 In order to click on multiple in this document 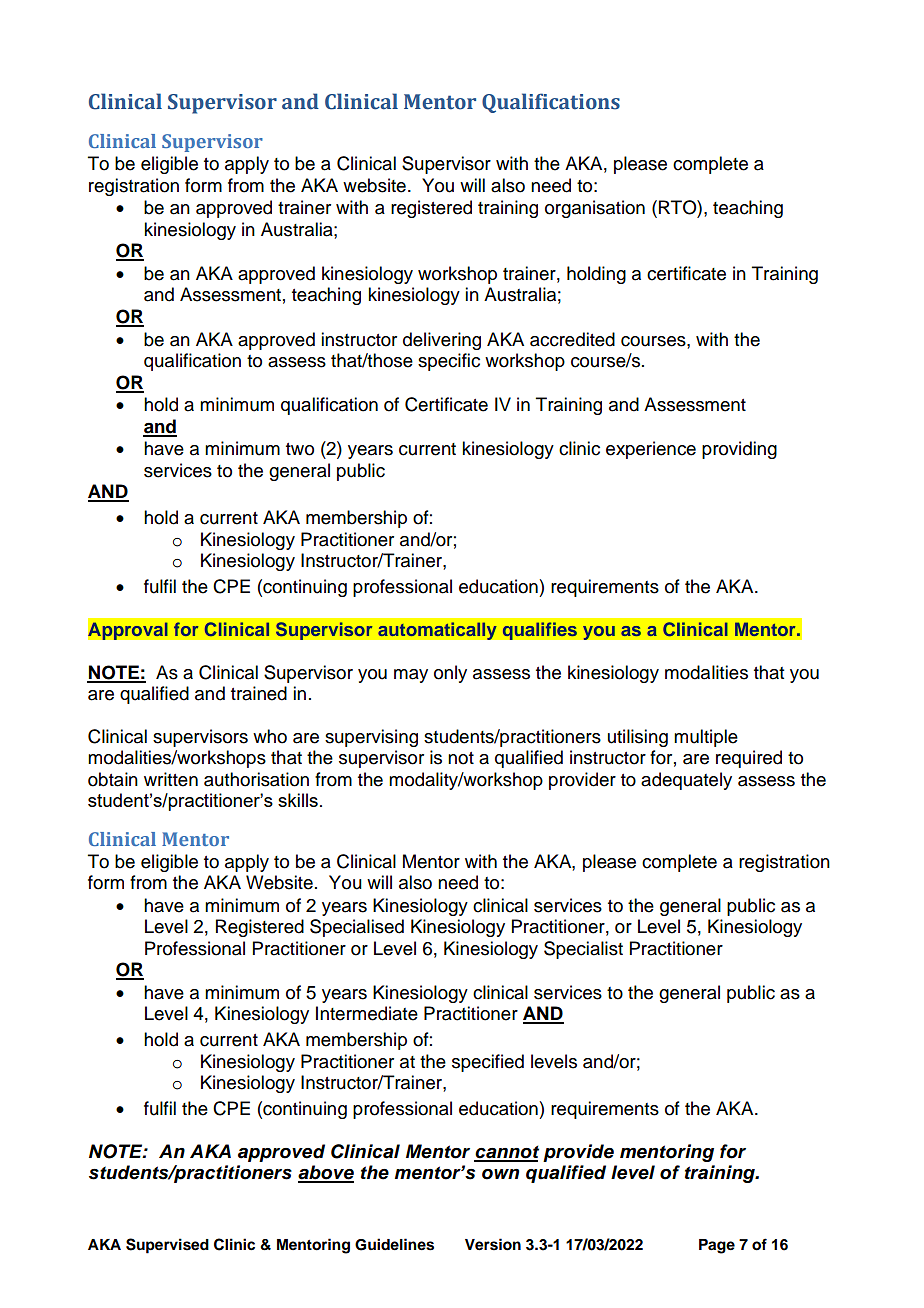, I will do `click(706, 738)`.
